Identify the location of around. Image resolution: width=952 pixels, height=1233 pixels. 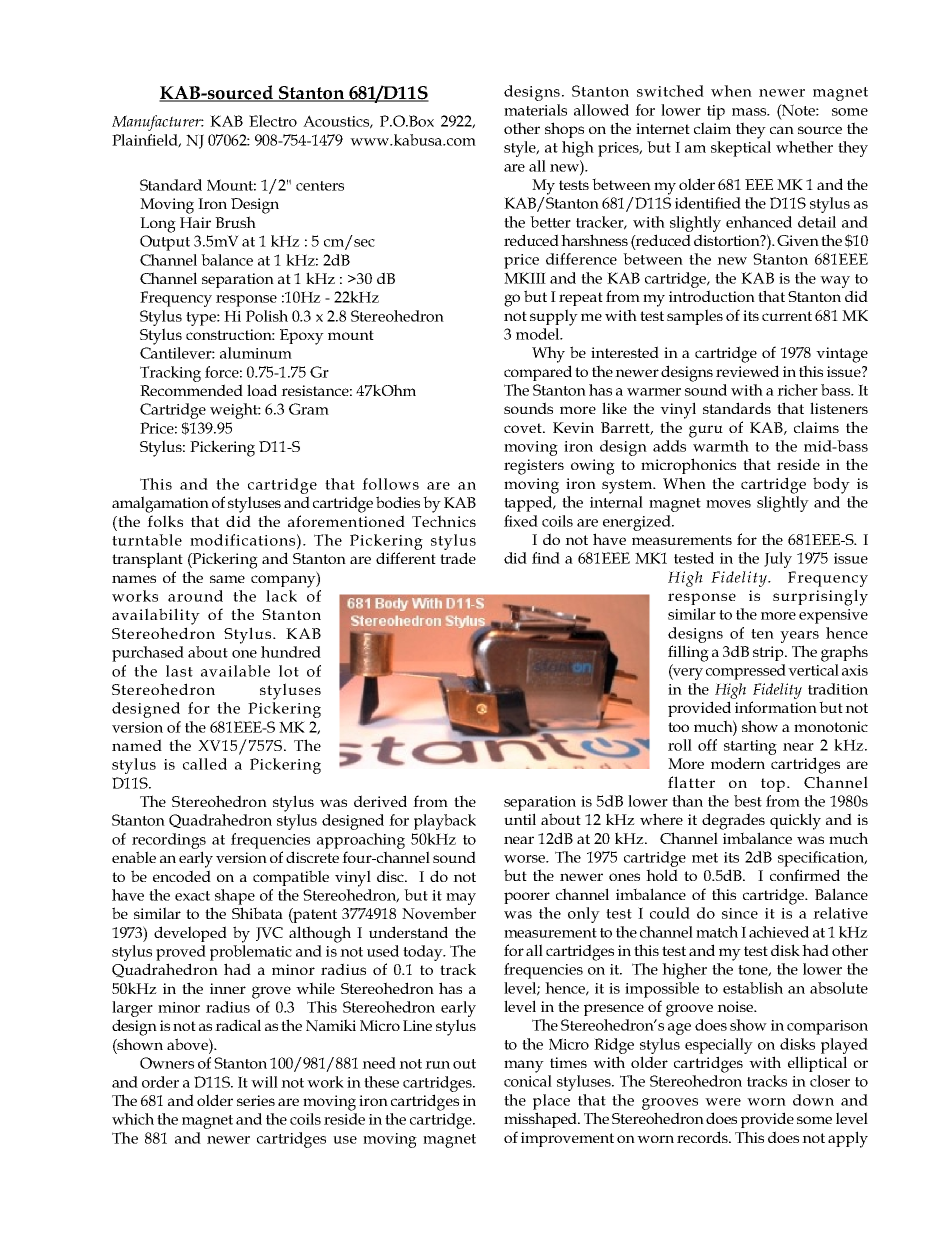
(195, 596).
